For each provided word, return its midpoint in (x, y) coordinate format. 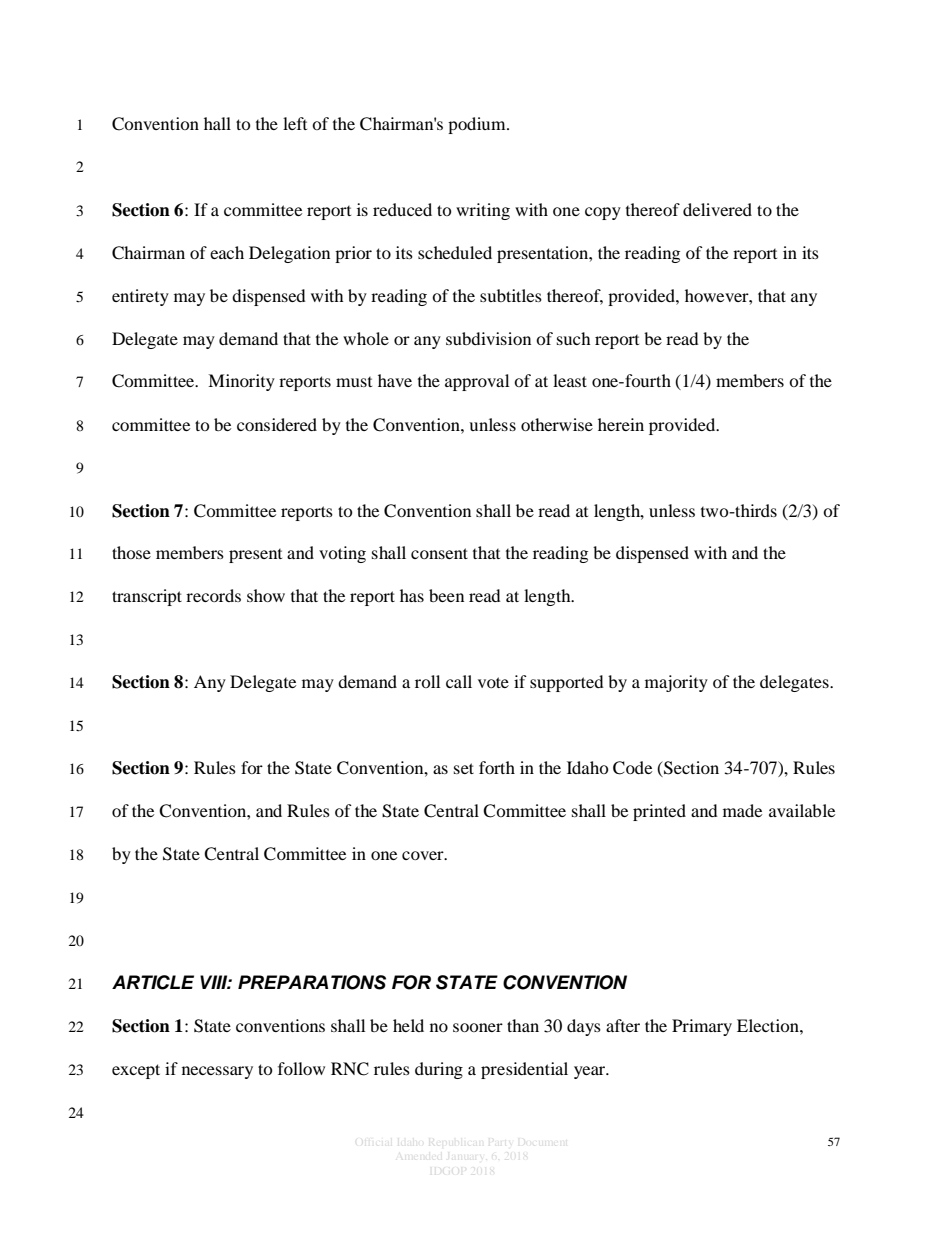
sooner (478, 1027)
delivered (717, 209)
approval (477, 382)
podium (478, 125)
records (213, 595)
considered (277, 424)
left (295, 123)
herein (621, 424)
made (742, 810)
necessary (217, 1072)
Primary (702, 1027)
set (464, 768)
